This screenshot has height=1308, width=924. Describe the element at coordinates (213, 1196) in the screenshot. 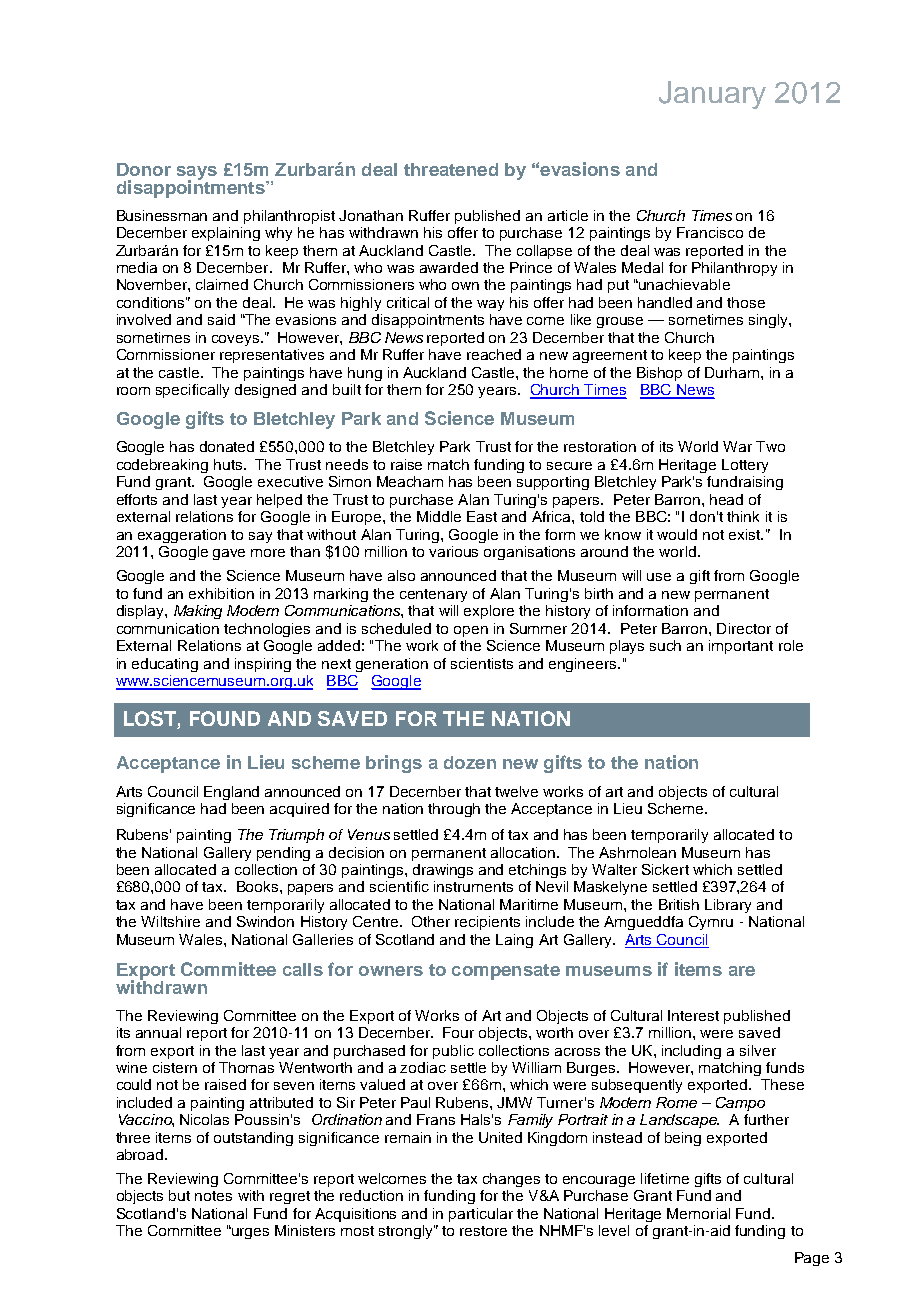

I see `notes` at that location.
